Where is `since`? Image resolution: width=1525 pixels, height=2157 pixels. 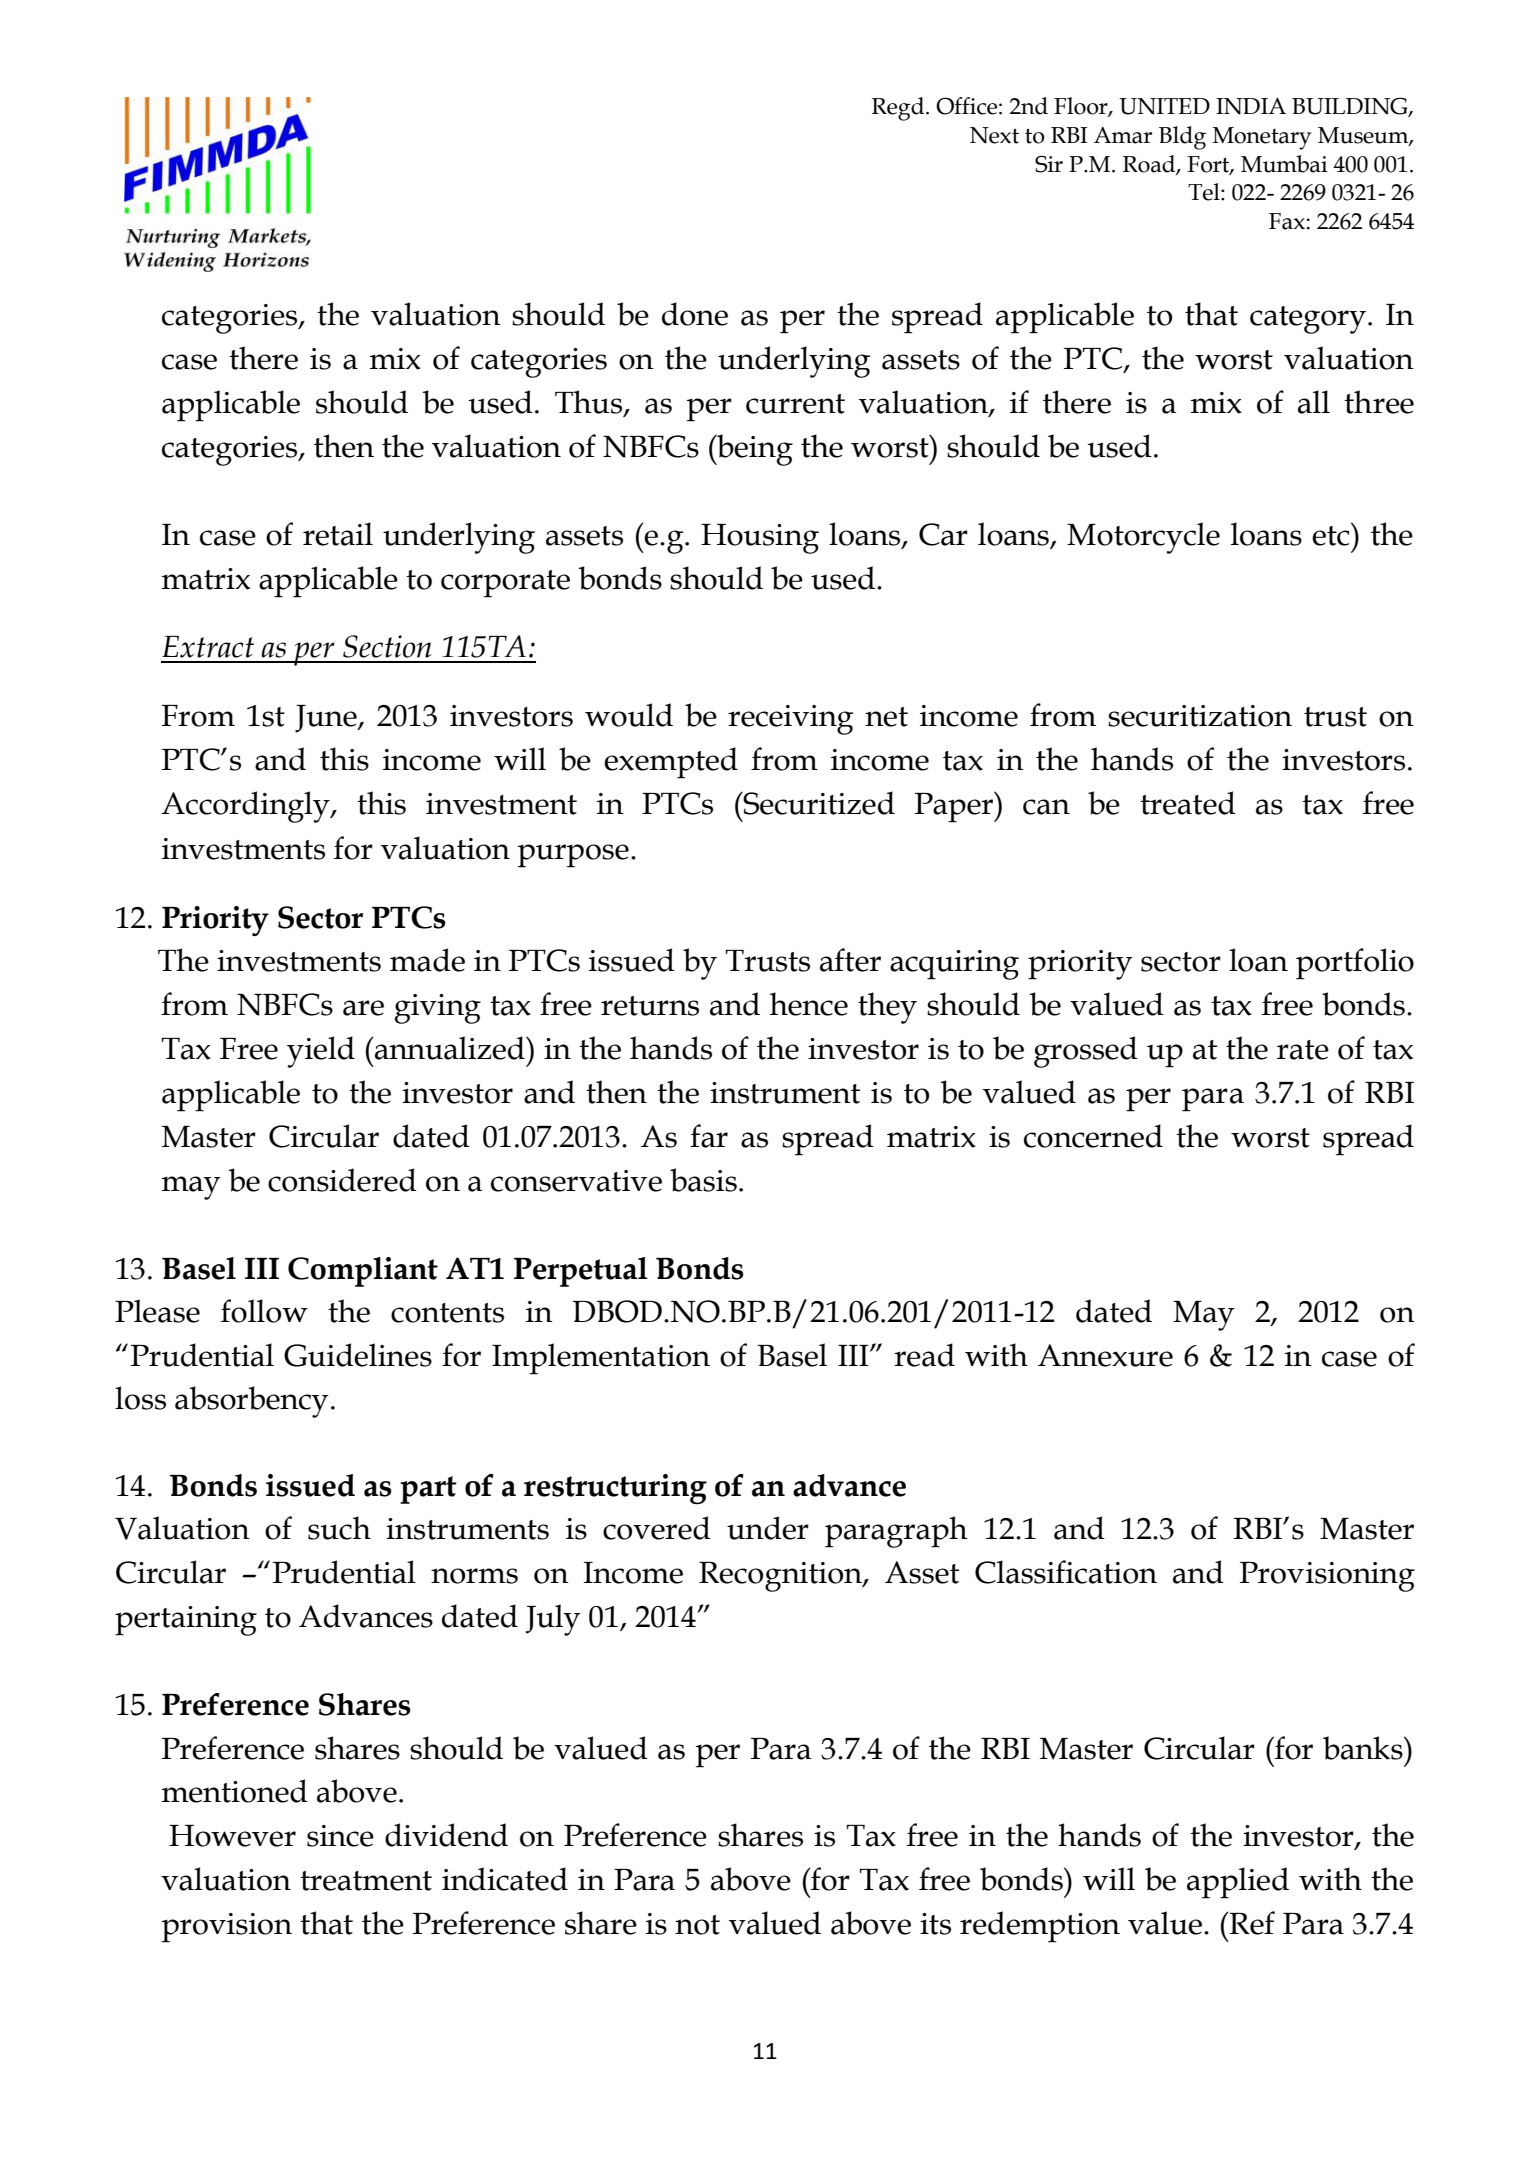
since is located at coordinates (340, 1836).
